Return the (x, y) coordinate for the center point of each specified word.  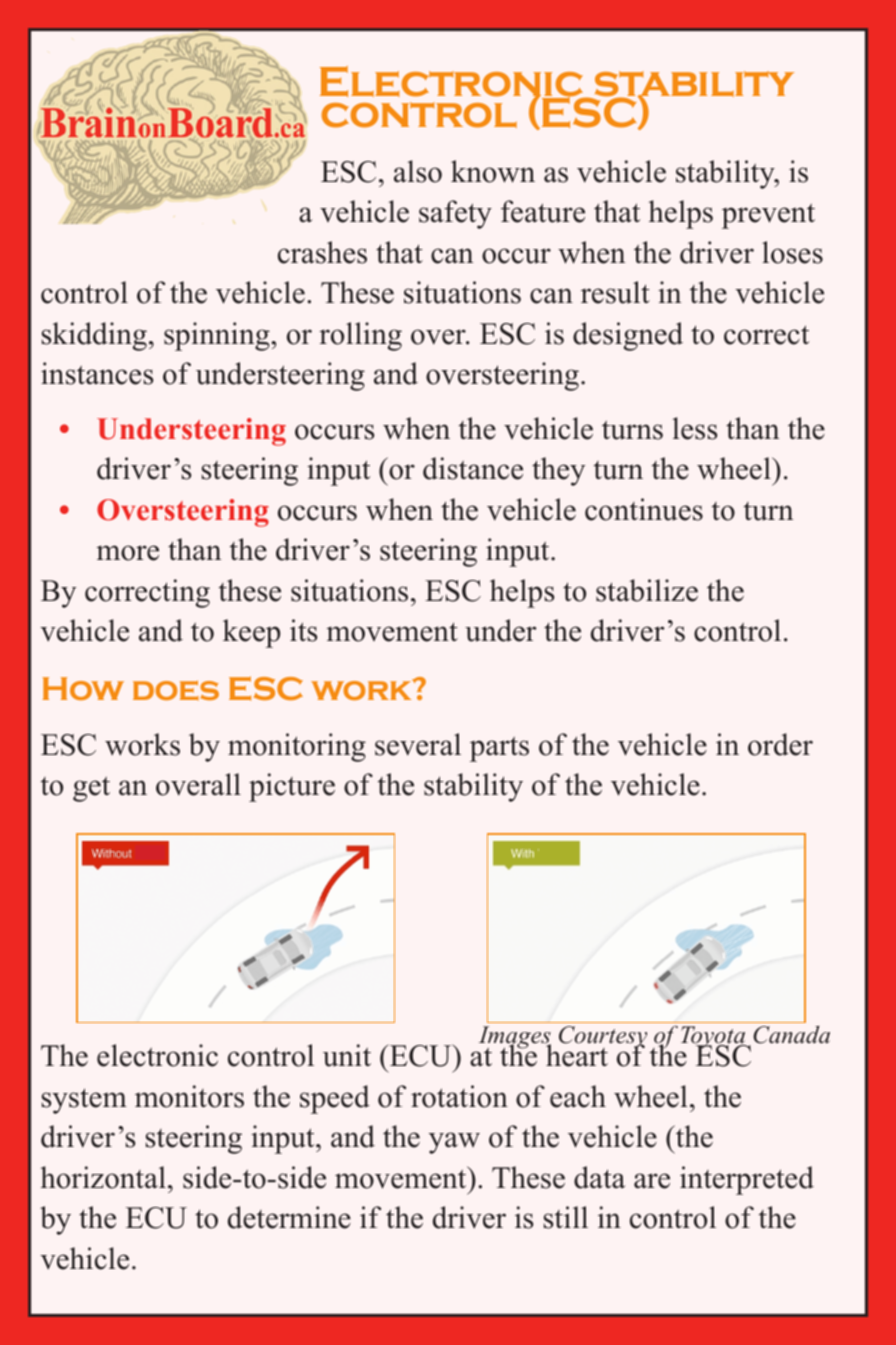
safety (455, 214)
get (91, 789)
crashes (322, 252)
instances (97, 373)
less (695, 428)
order (780, 744)
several (418, 744)
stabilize (647, 590)
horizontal (103, 1177)
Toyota (714, 1039)
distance (473, 468)
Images (513, 1039)
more (127, 553)
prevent (768, 216)
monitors (189, 1096)
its (304, 630)
